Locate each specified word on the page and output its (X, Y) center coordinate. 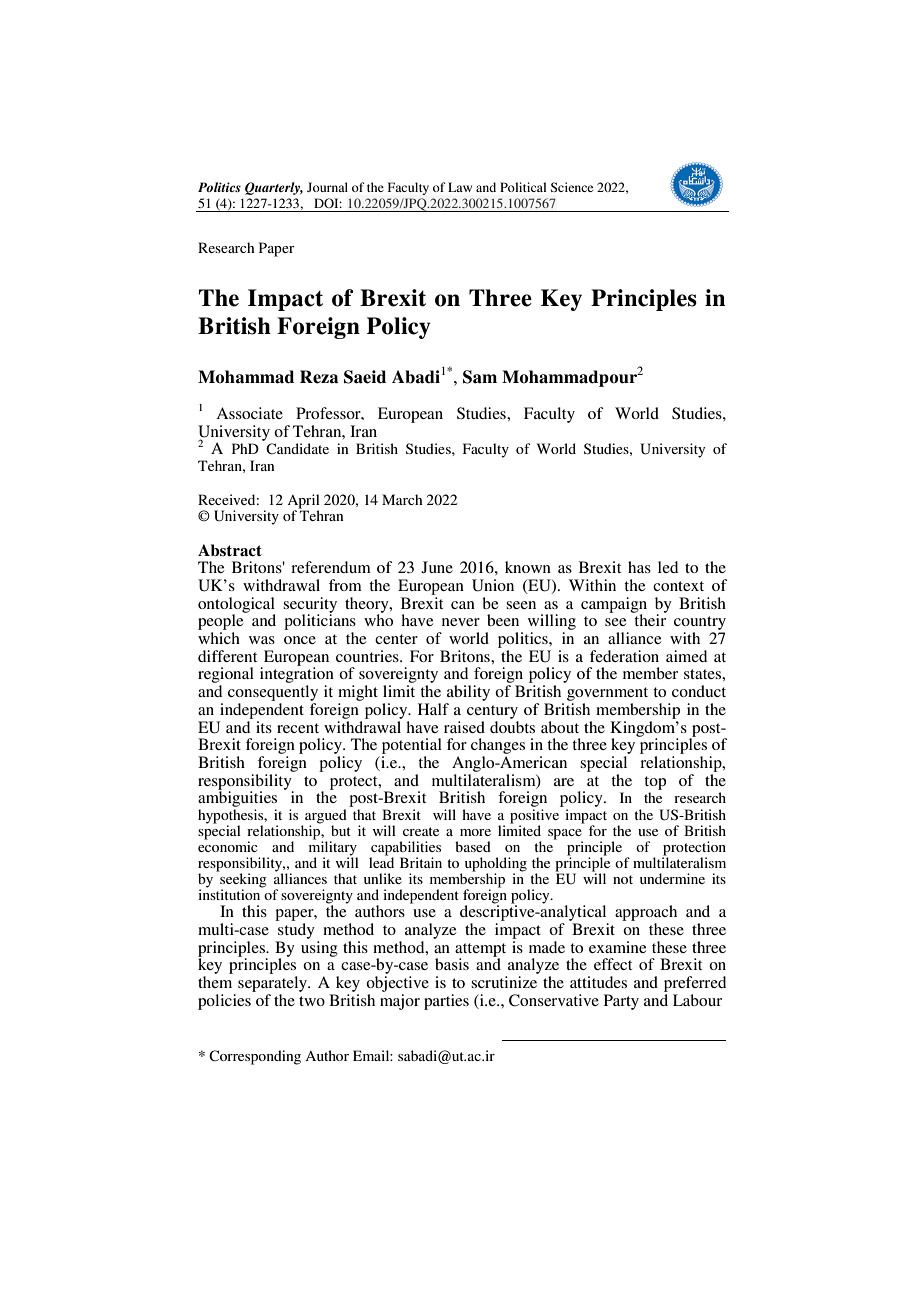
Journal (327, 187)
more (475, 832)
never (461, 622)
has (639, 567)
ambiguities (237, 798)
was (262, 640)
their (649, 619)
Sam (480, 377)
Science (572, 187)
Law (460, 187)
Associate (249, 413)
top (655, 783)
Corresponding (255, 1057)
